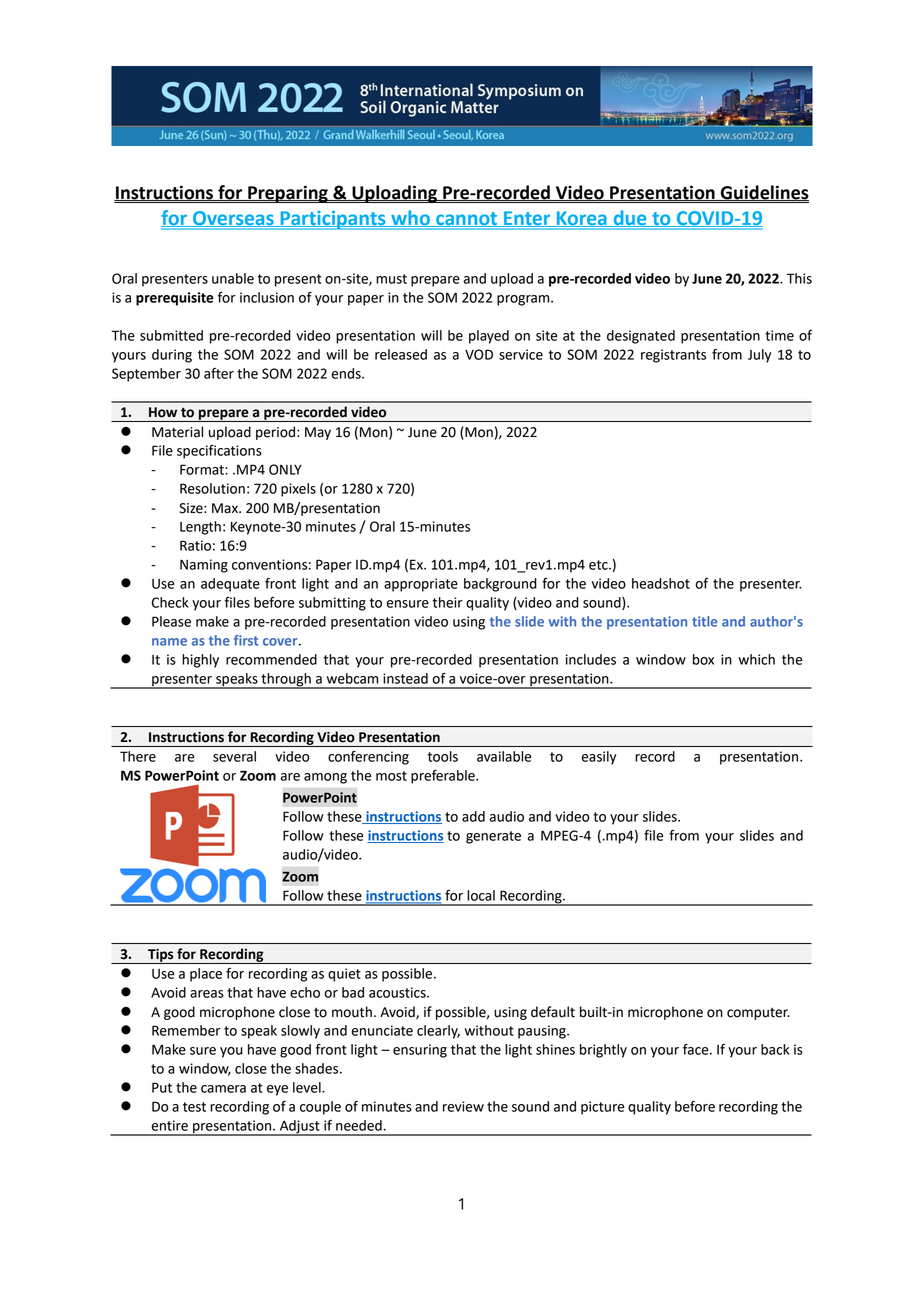 The width and height of the document is (924, 1308). I want to click on highly, so click(200, 661).
